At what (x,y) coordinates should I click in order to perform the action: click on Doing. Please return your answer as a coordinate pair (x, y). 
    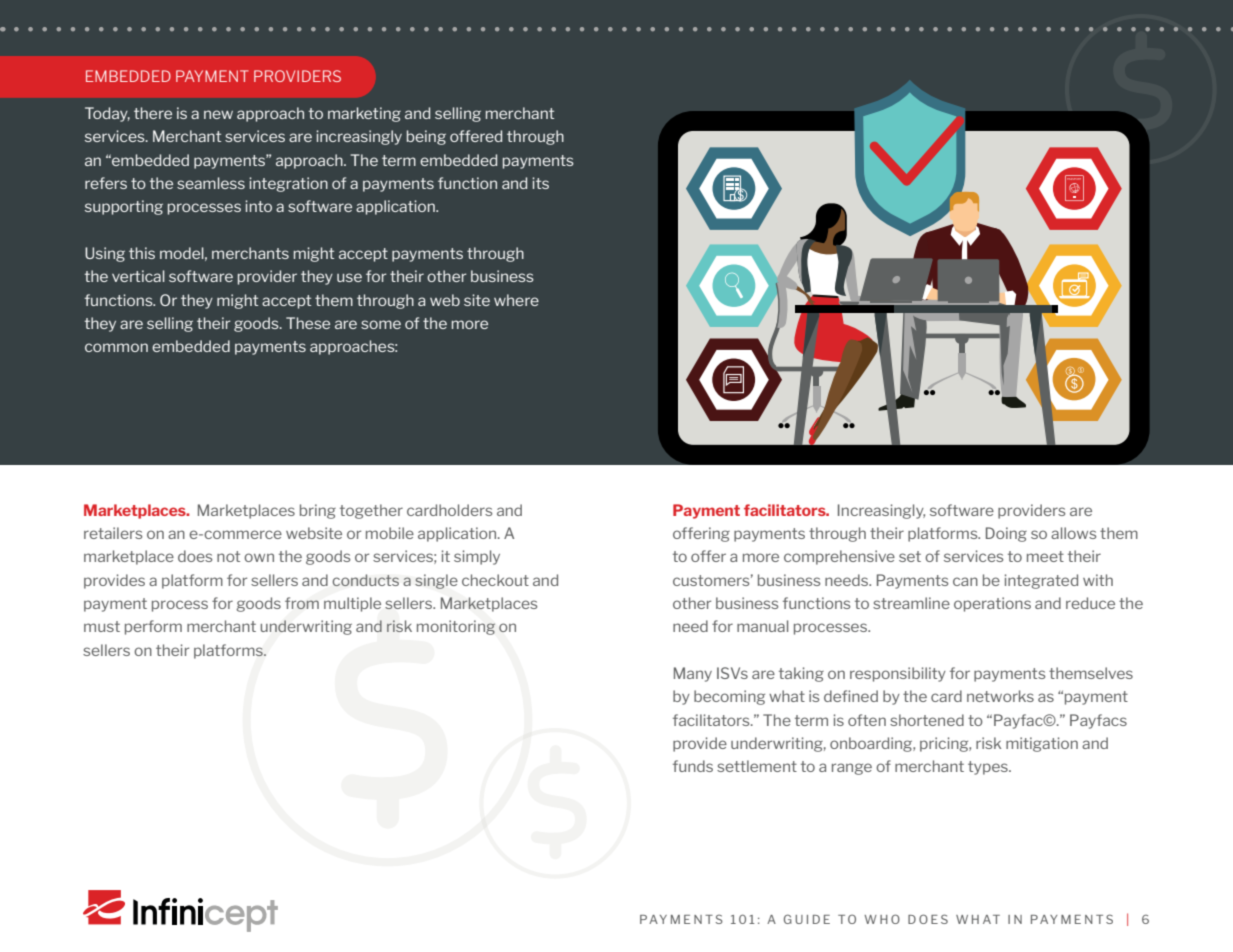
    Looking at the image, I should click on (1006, 534).
